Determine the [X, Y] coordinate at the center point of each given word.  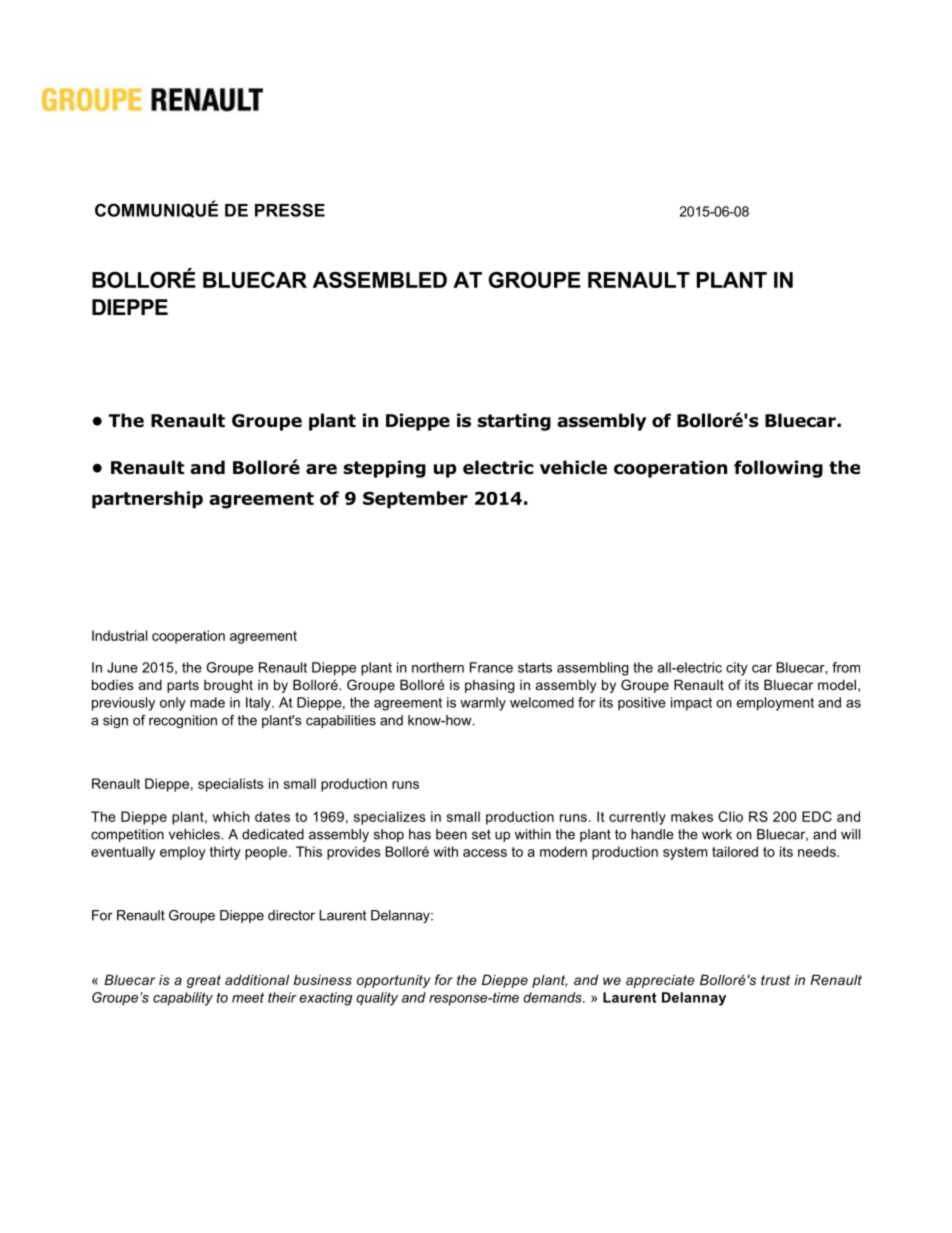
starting [514, 422]
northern [438, 667]
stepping [385, 469]
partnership [147, 500]
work [717, 834]
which [231, 816]
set [481, 834]
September [415, 500]
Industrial [119, 635]
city [737, 669]
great [204, 981]
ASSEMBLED [380, 280]
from [846, 667]
